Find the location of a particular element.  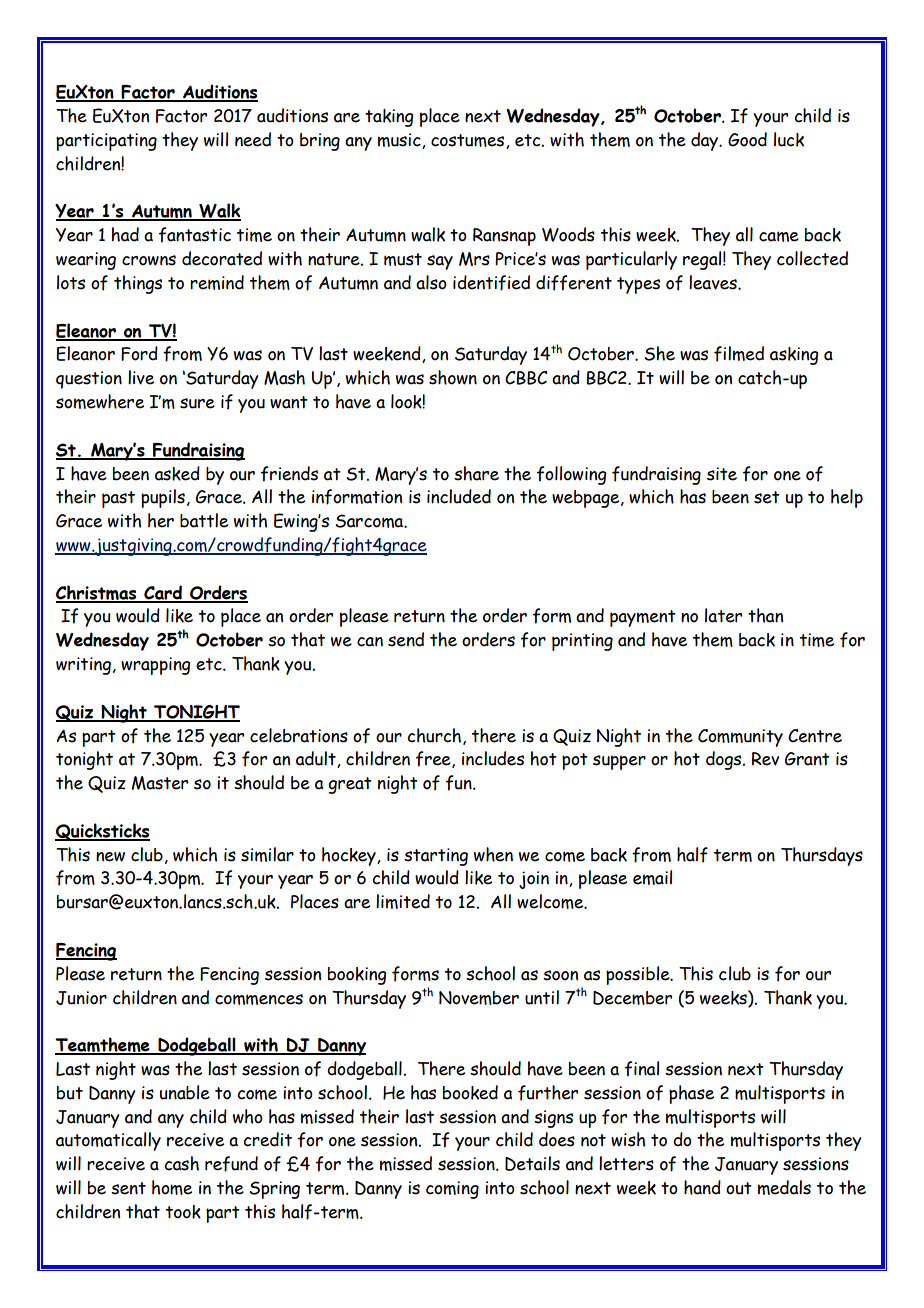

email is located at coordinates (652, 877).
